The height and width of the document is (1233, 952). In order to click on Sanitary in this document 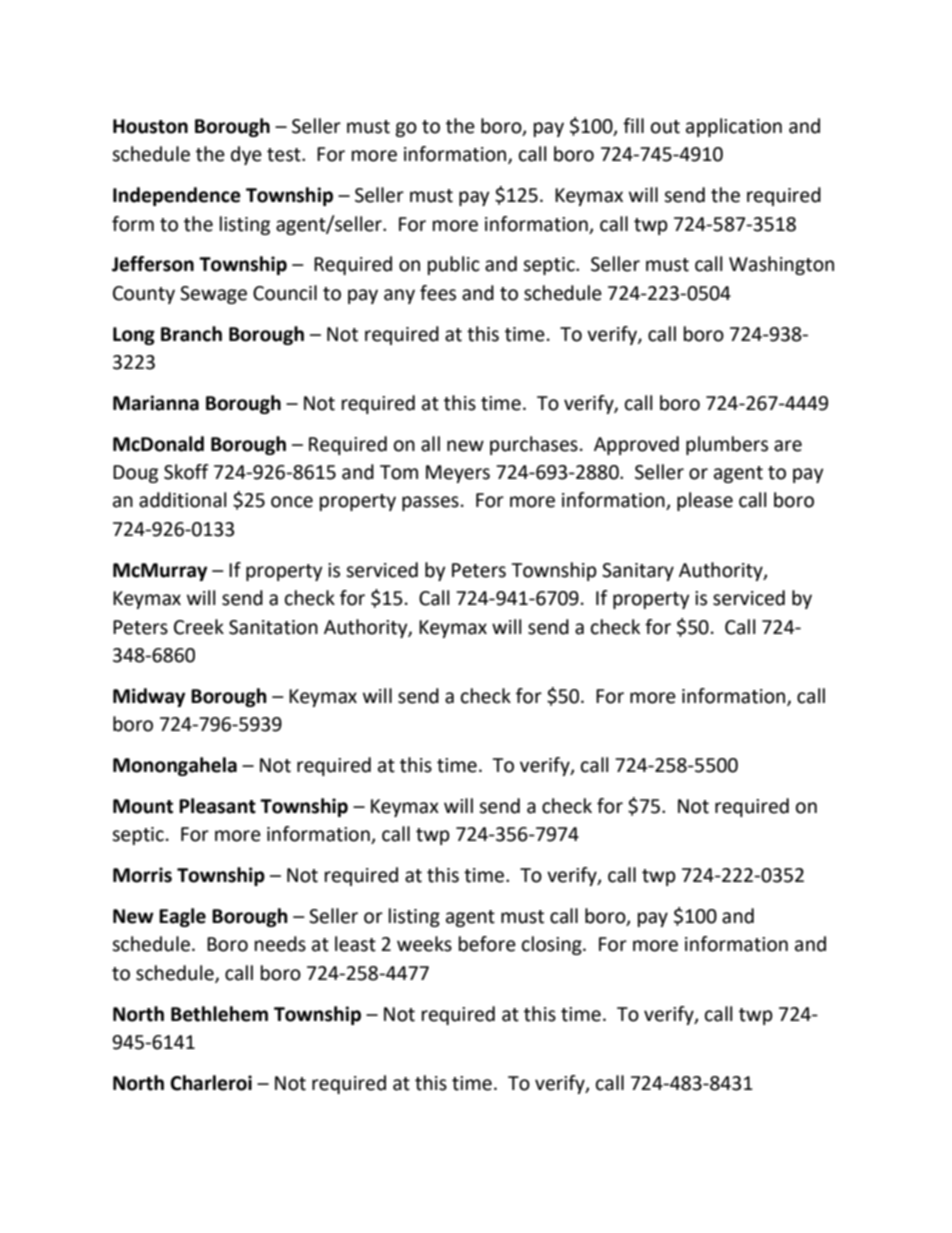, I will do `click(638, 572)`.
